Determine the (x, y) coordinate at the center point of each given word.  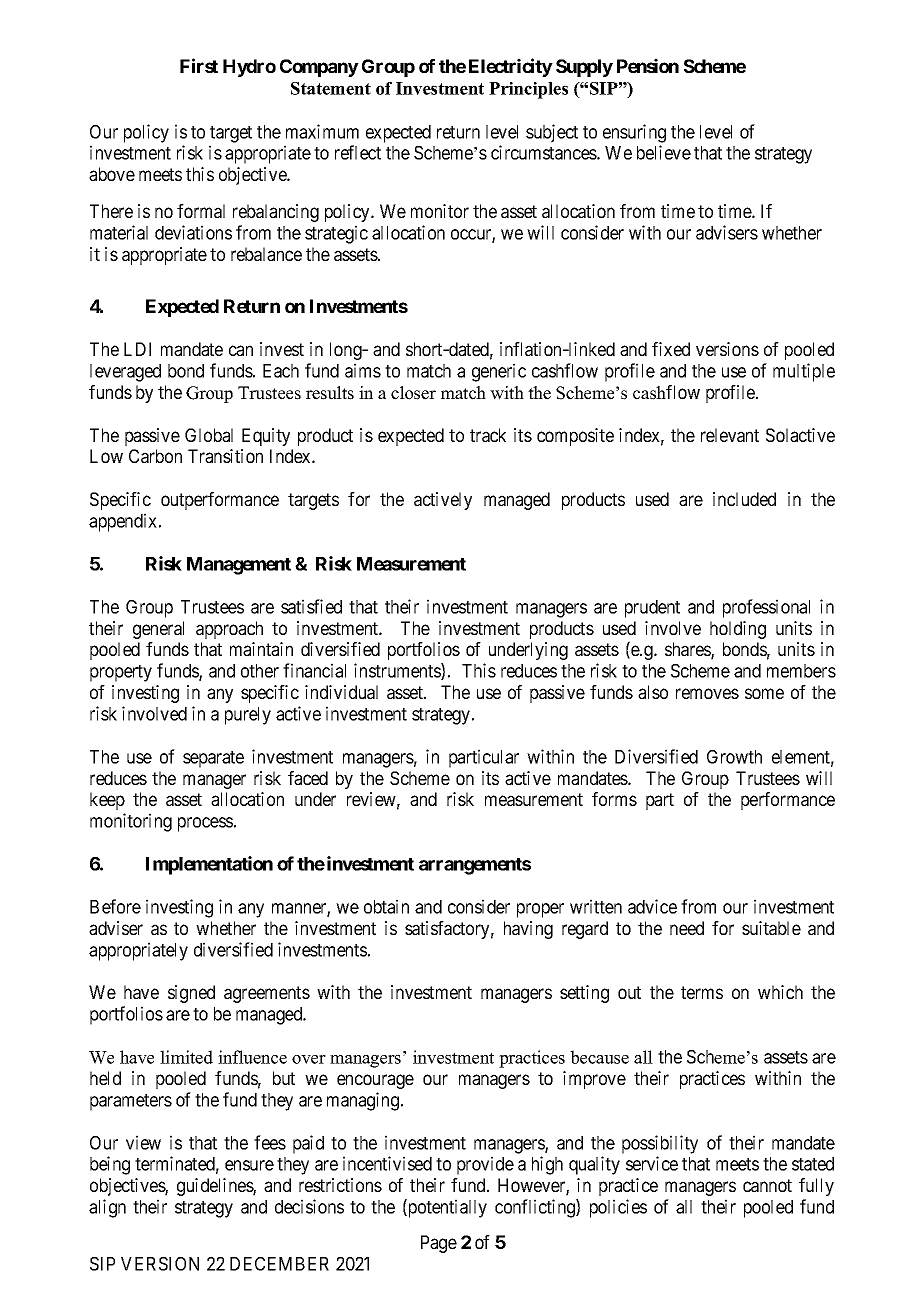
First (199, 65)
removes (707, 693)
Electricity (511, 67)
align (107, 1208)
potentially (446, 1208)
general (158, 630)
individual (341, 692)
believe (664, 152)
